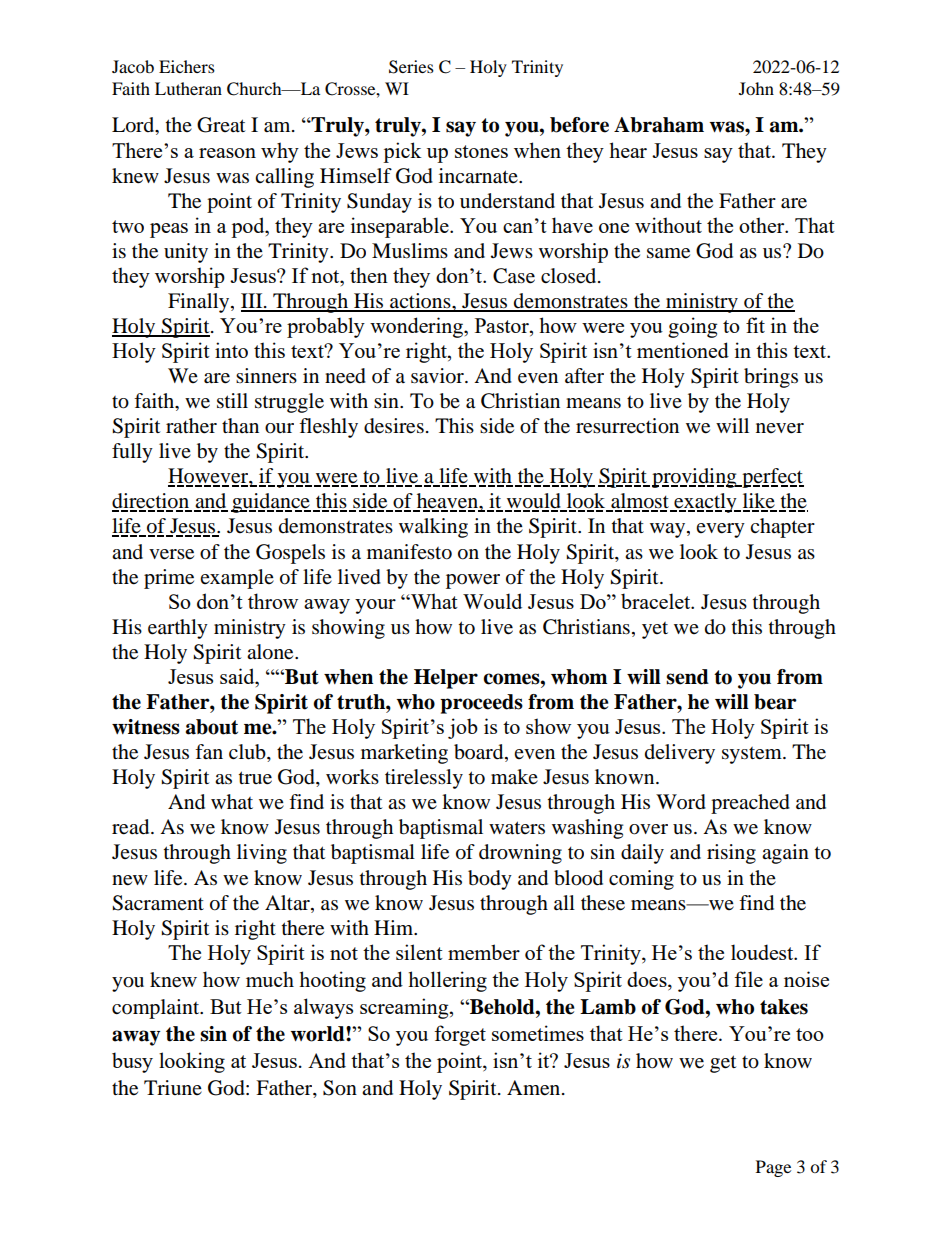  I want to click on preached, so click(750, 804).
